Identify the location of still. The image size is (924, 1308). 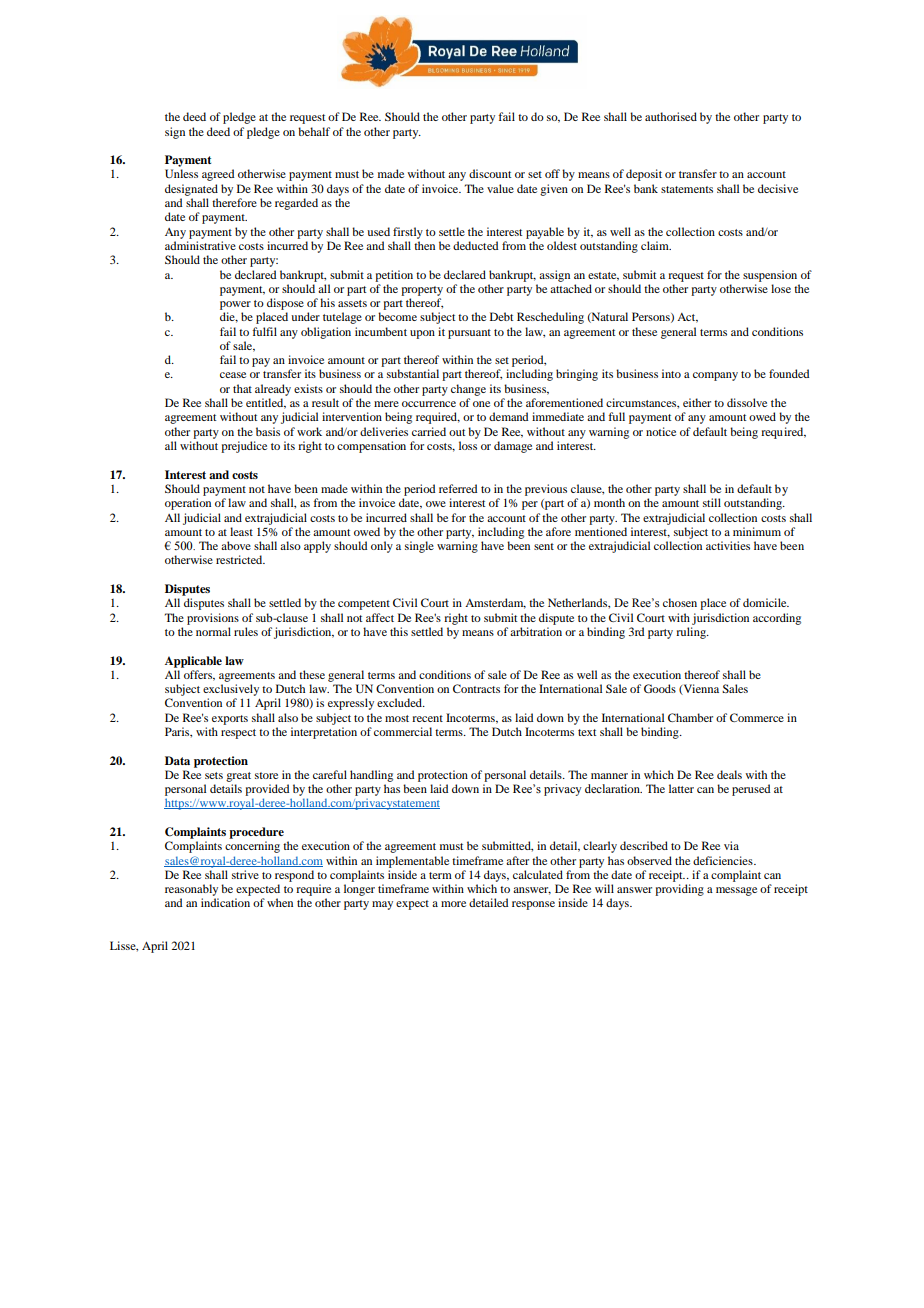
(712, 502).
